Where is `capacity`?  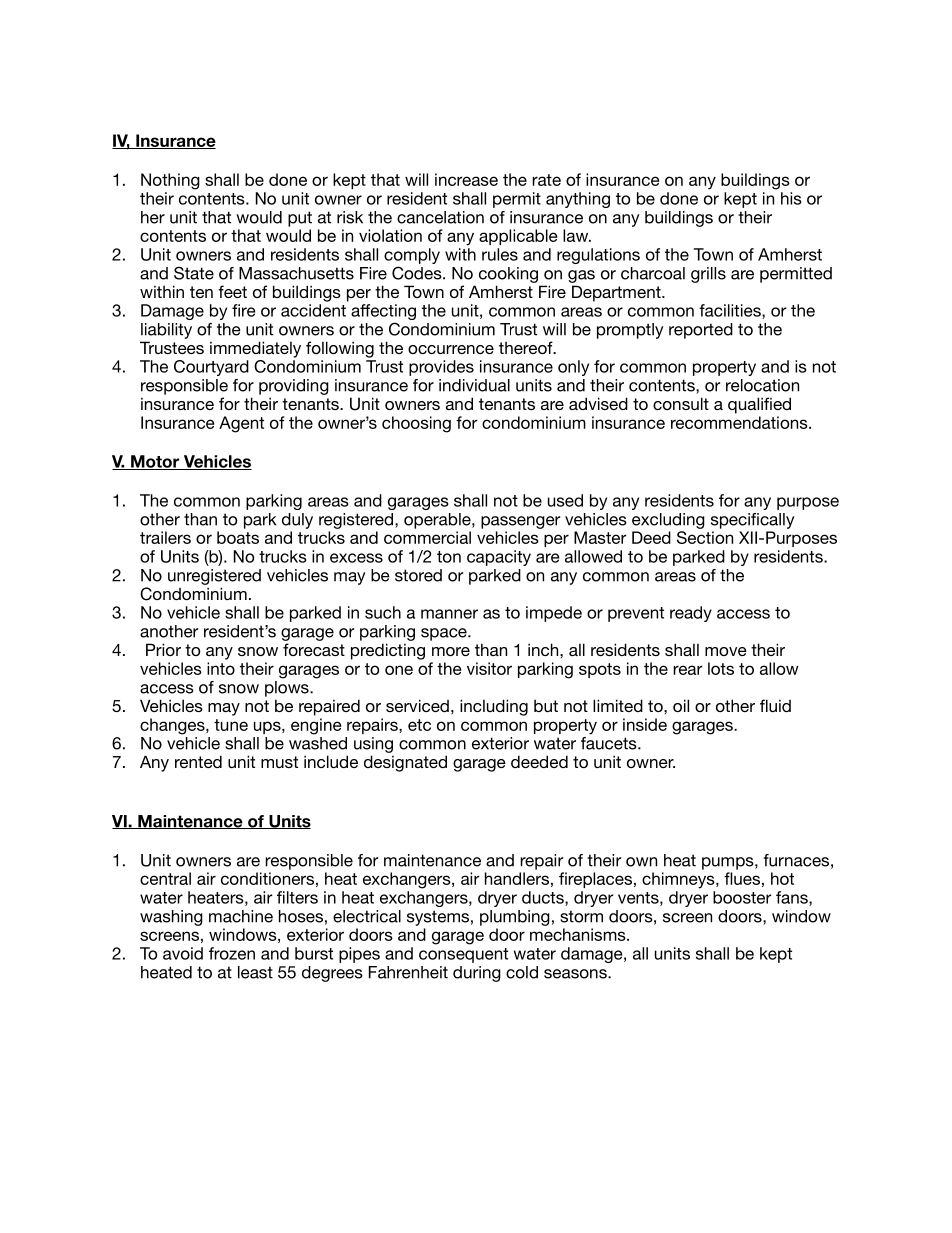 capacity is located at coordinates (499, 558).
